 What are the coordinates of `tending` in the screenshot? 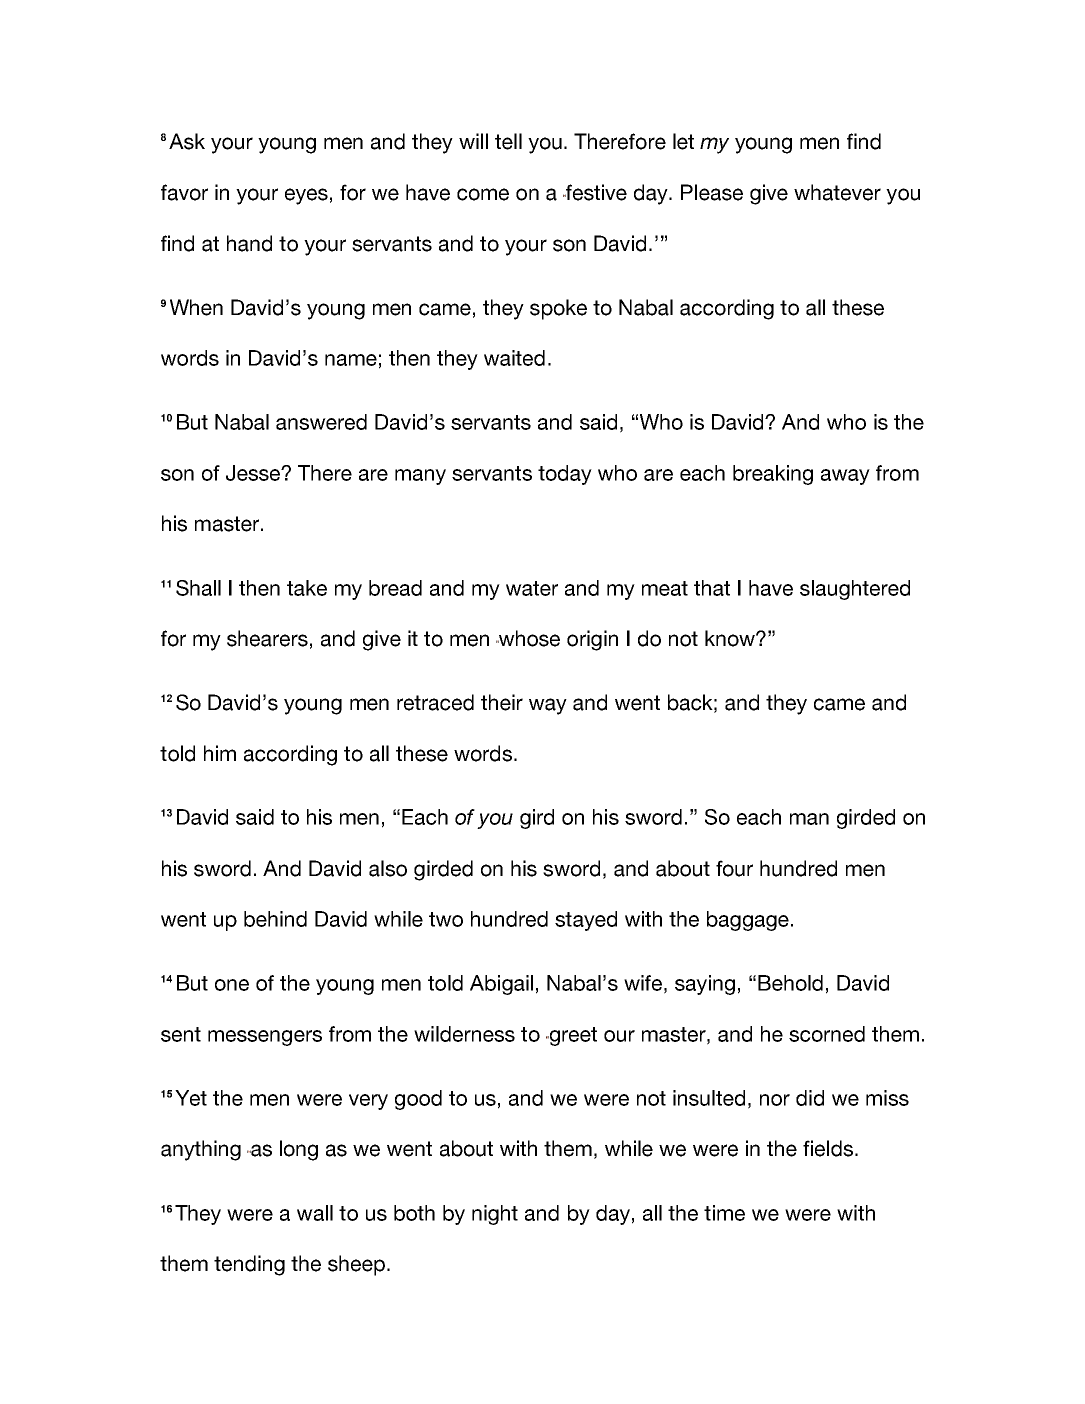 It's located at (249, 1265).
